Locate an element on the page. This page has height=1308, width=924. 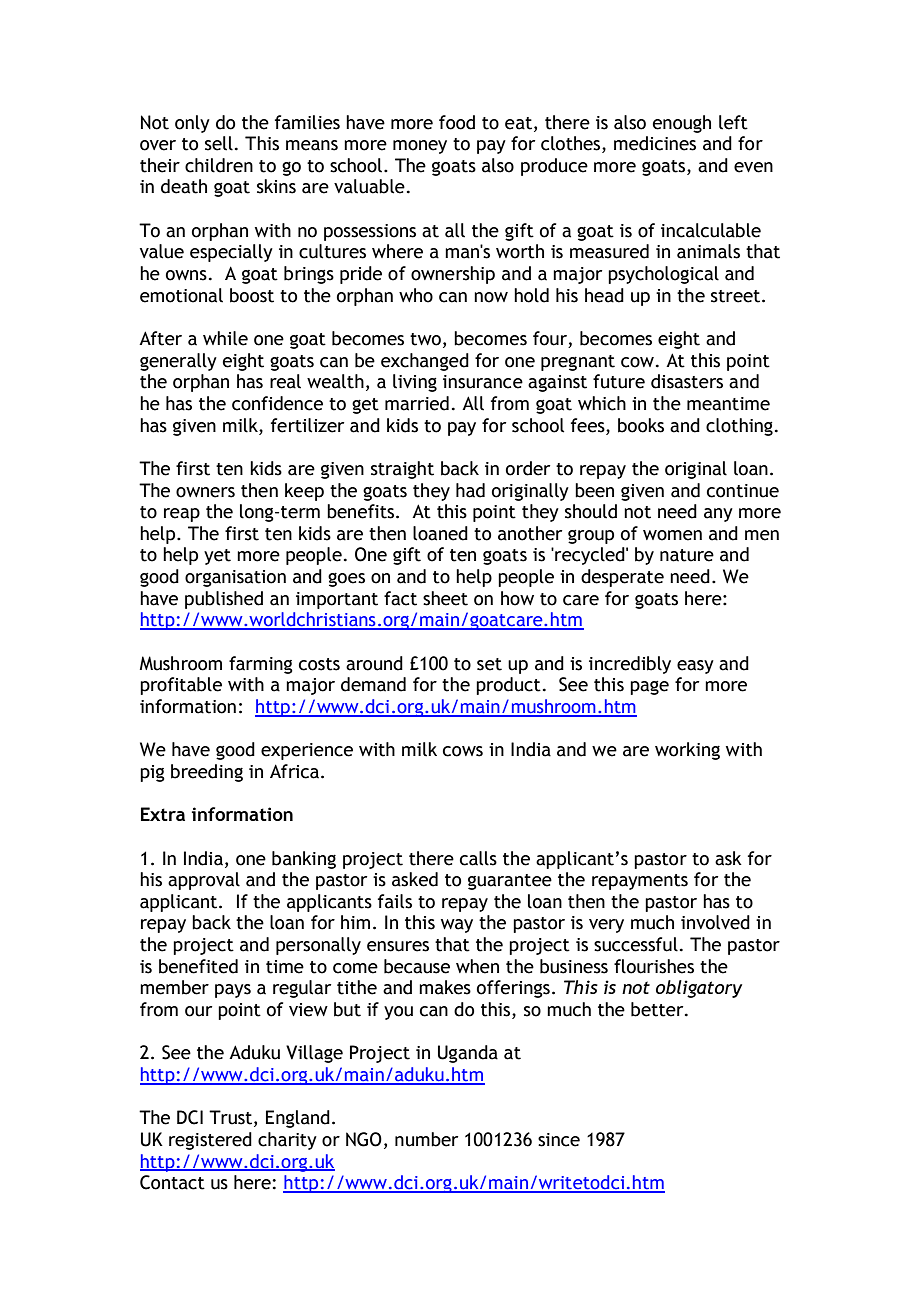
breeding is located at coordinates (207, 773).
